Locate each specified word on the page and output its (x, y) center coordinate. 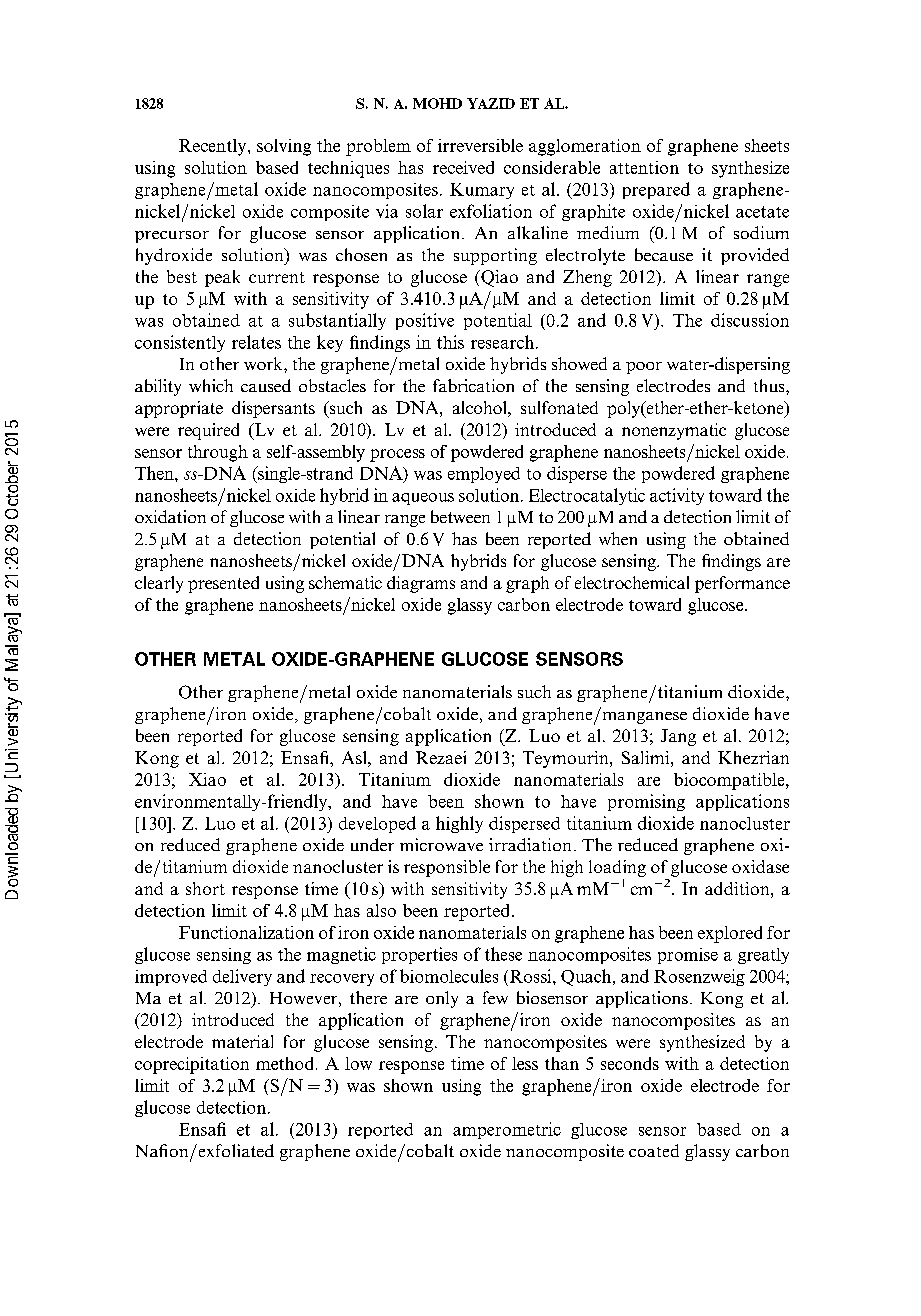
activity (677, 496)
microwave (441, 844)
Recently (214, 147)
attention (644, 167)
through (218, 453)
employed (484, 475)
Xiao (207, 779)
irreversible (480, 145)
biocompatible (730, 781)
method (286, 1063)
